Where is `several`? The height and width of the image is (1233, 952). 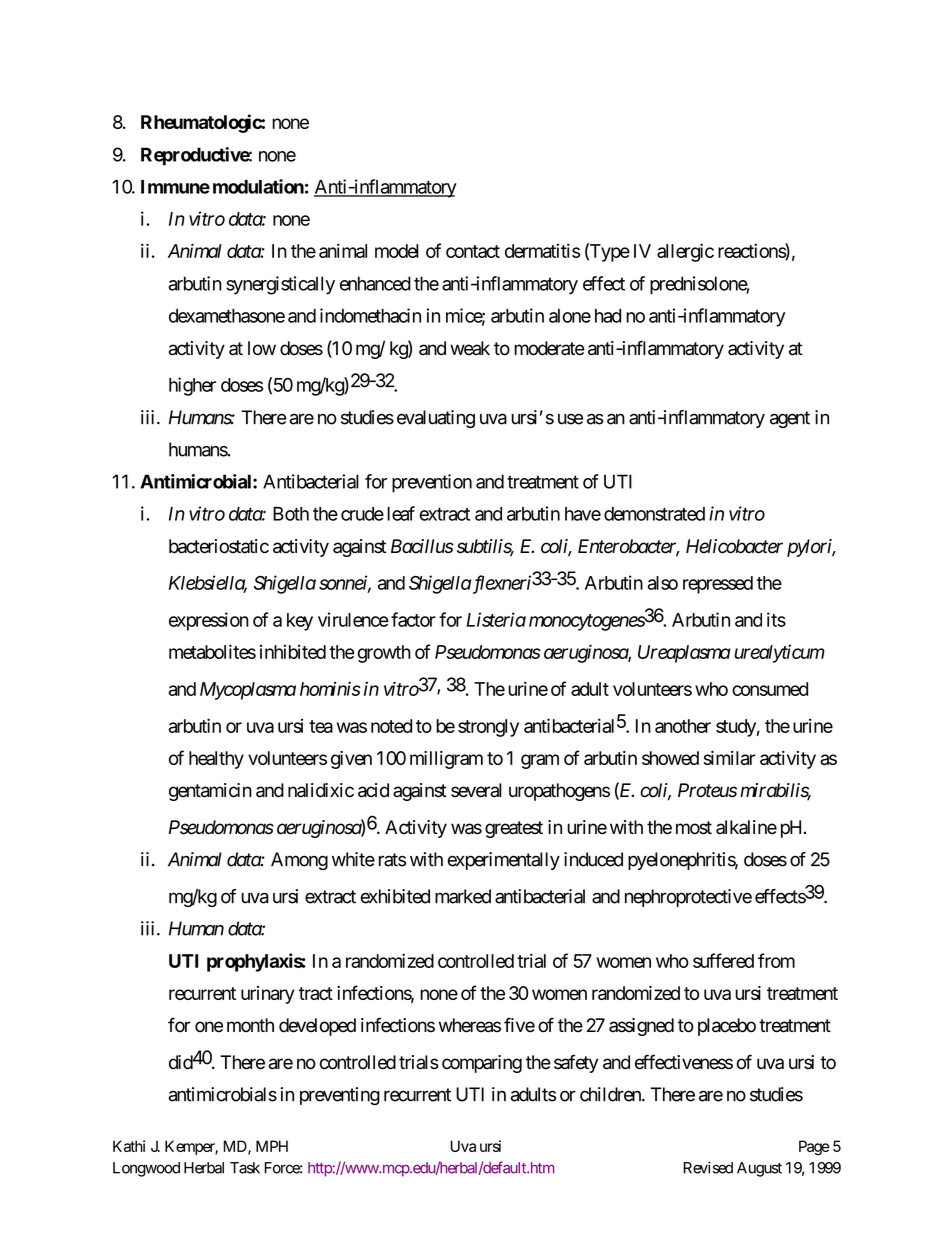
several is located at coordinates (476, 790).
